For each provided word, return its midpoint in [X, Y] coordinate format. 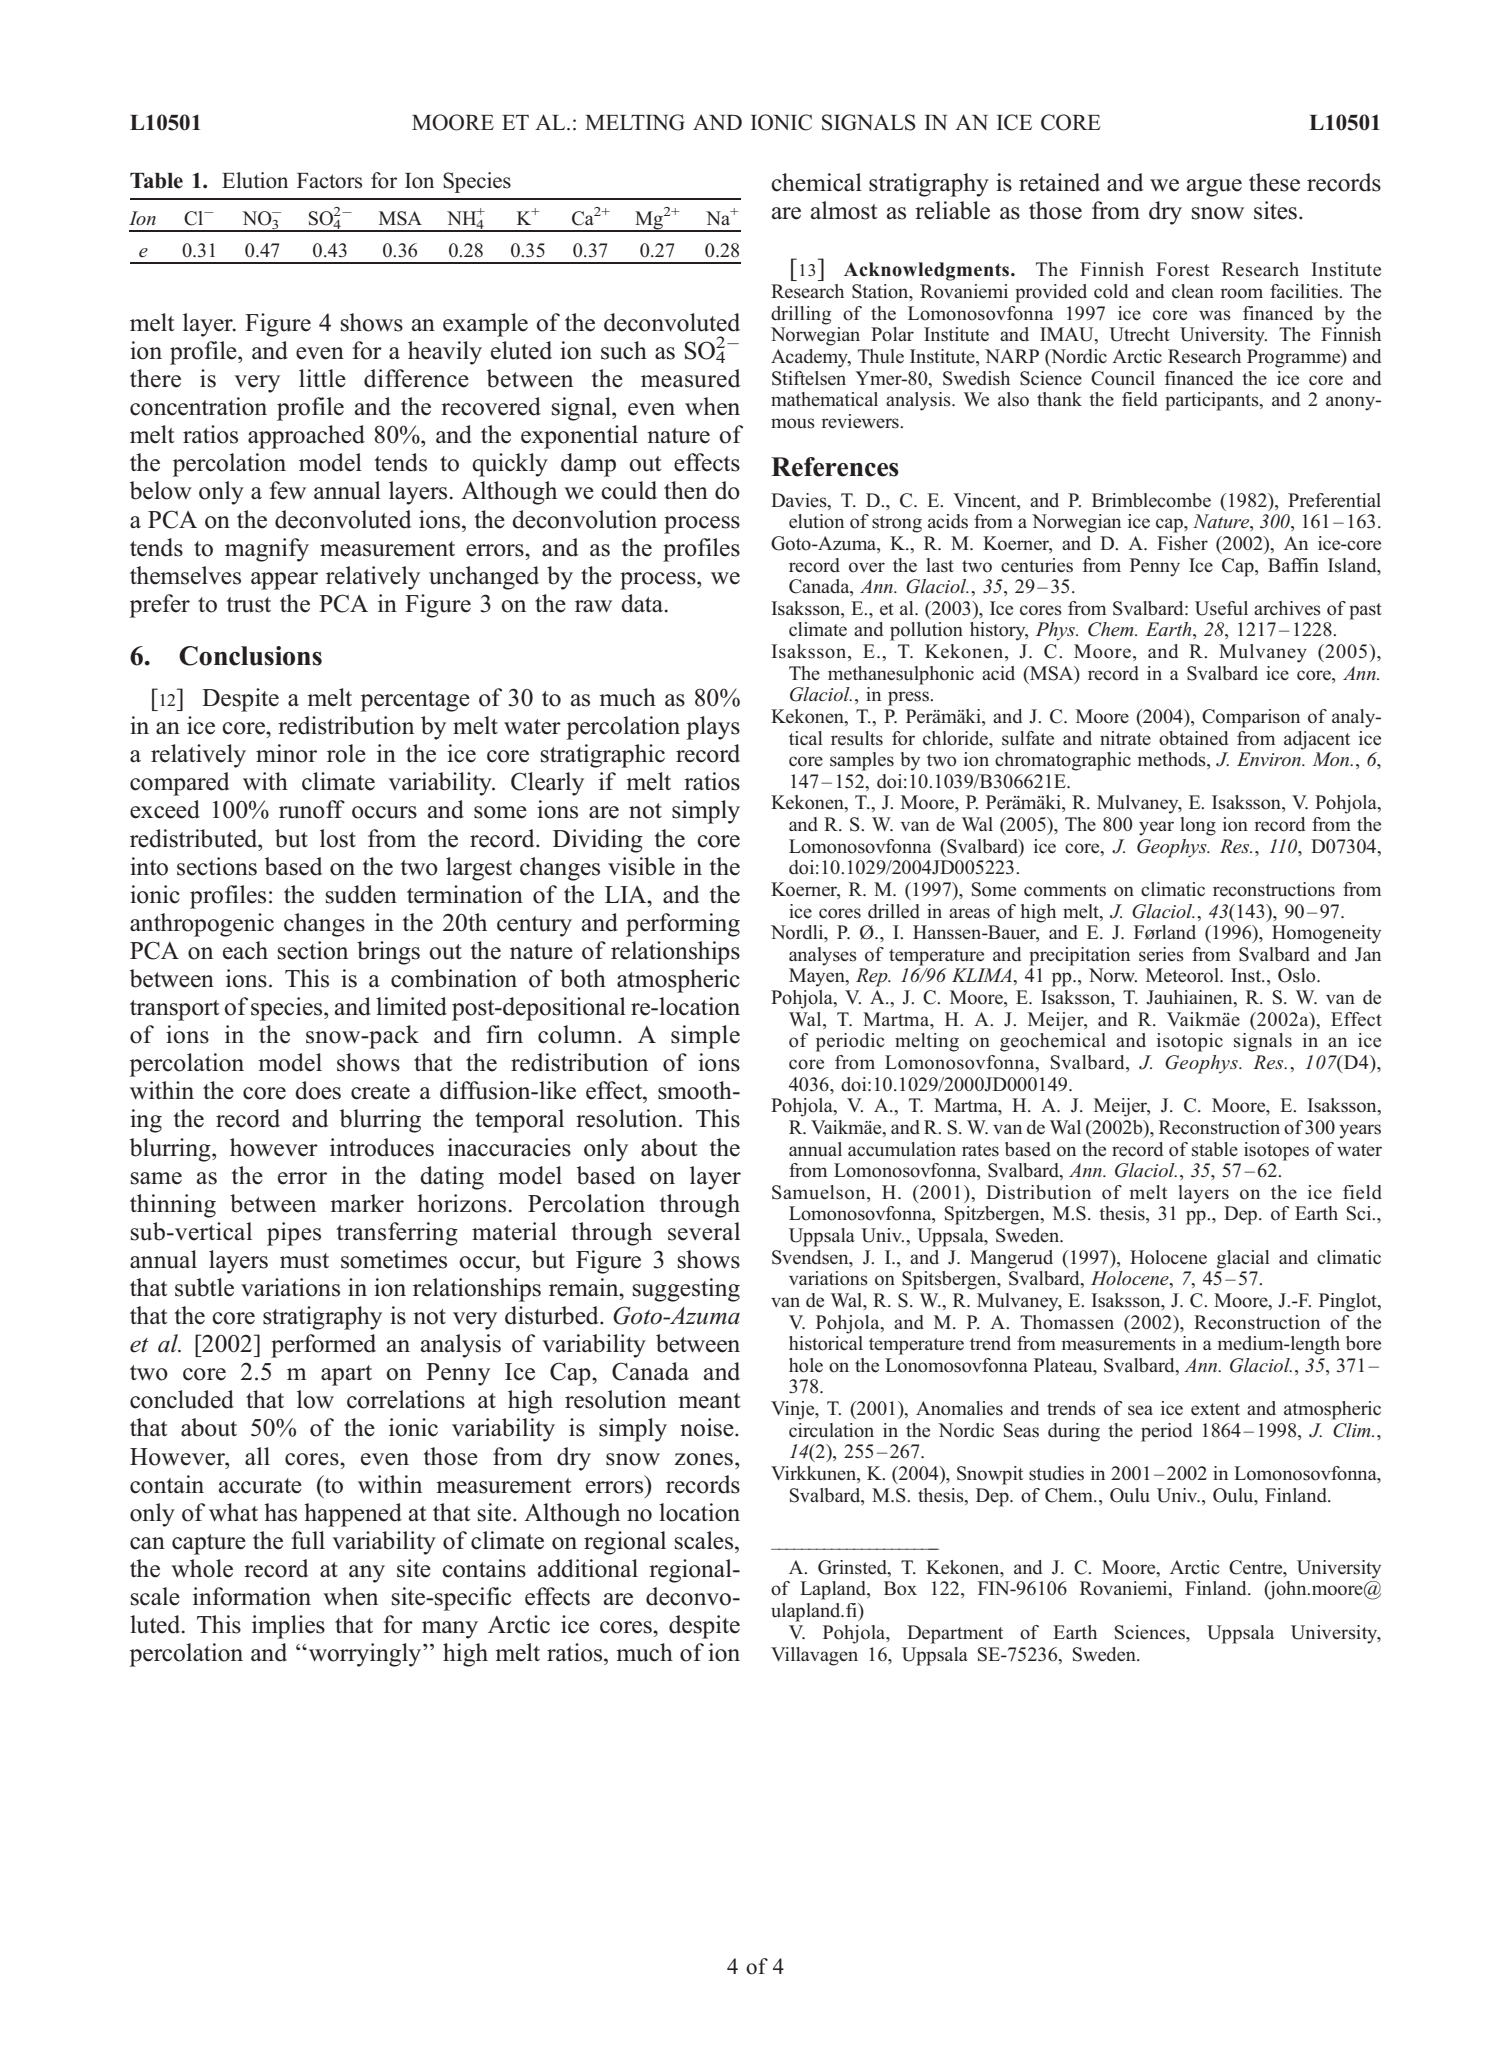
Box [900, 1588]
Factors [329, 181]
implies [288, 1627]
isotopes [1276, 1151]
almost [844, 210]
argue [1214, 188]
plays [713, 728]
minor [286, 753]
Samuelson [820, 1193]
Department [955, 1634]
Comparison [1251, 718]
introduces [382, 1147]
